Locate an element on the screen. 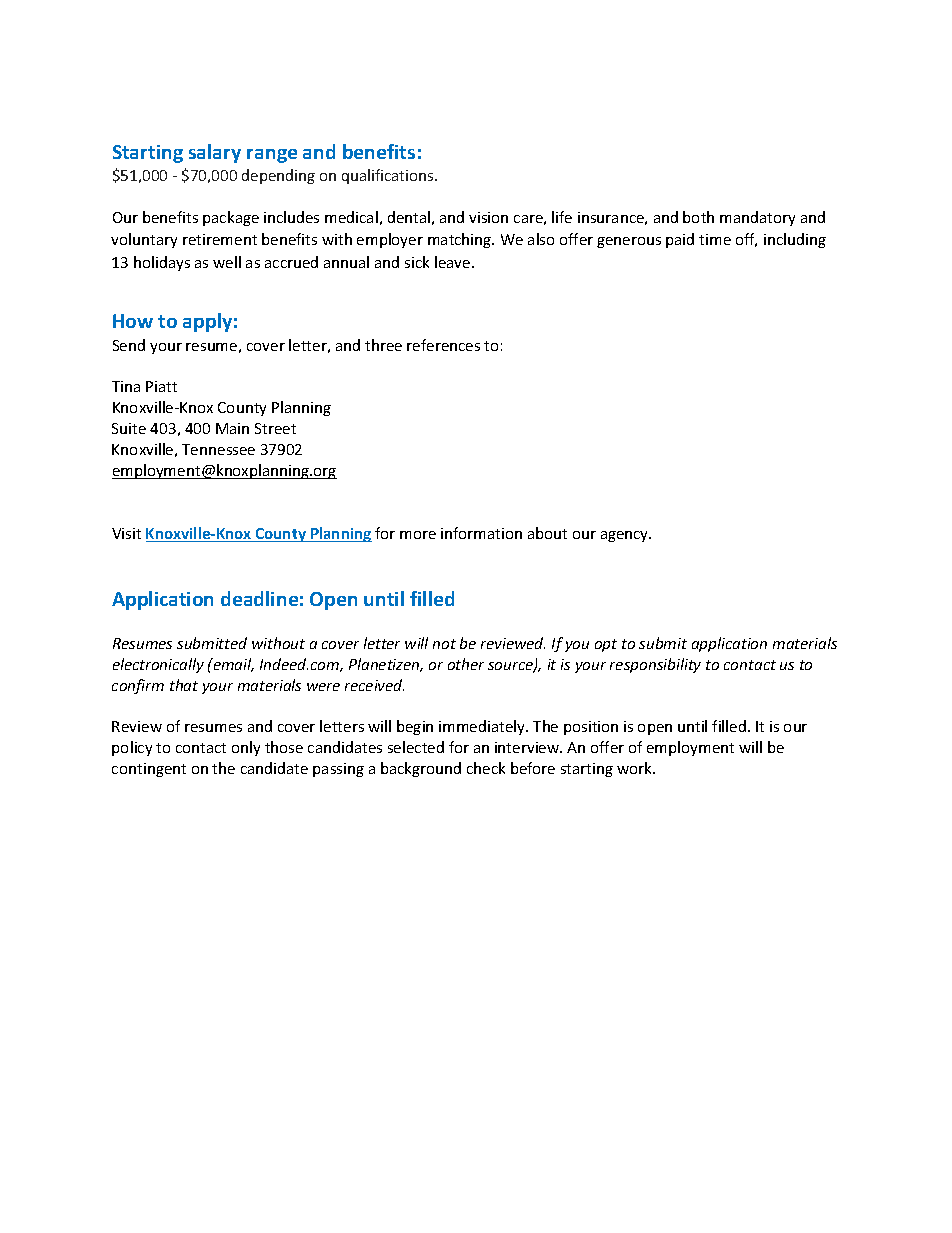 The image size is (952, 1233). check is located at coordinates (486, 768).
